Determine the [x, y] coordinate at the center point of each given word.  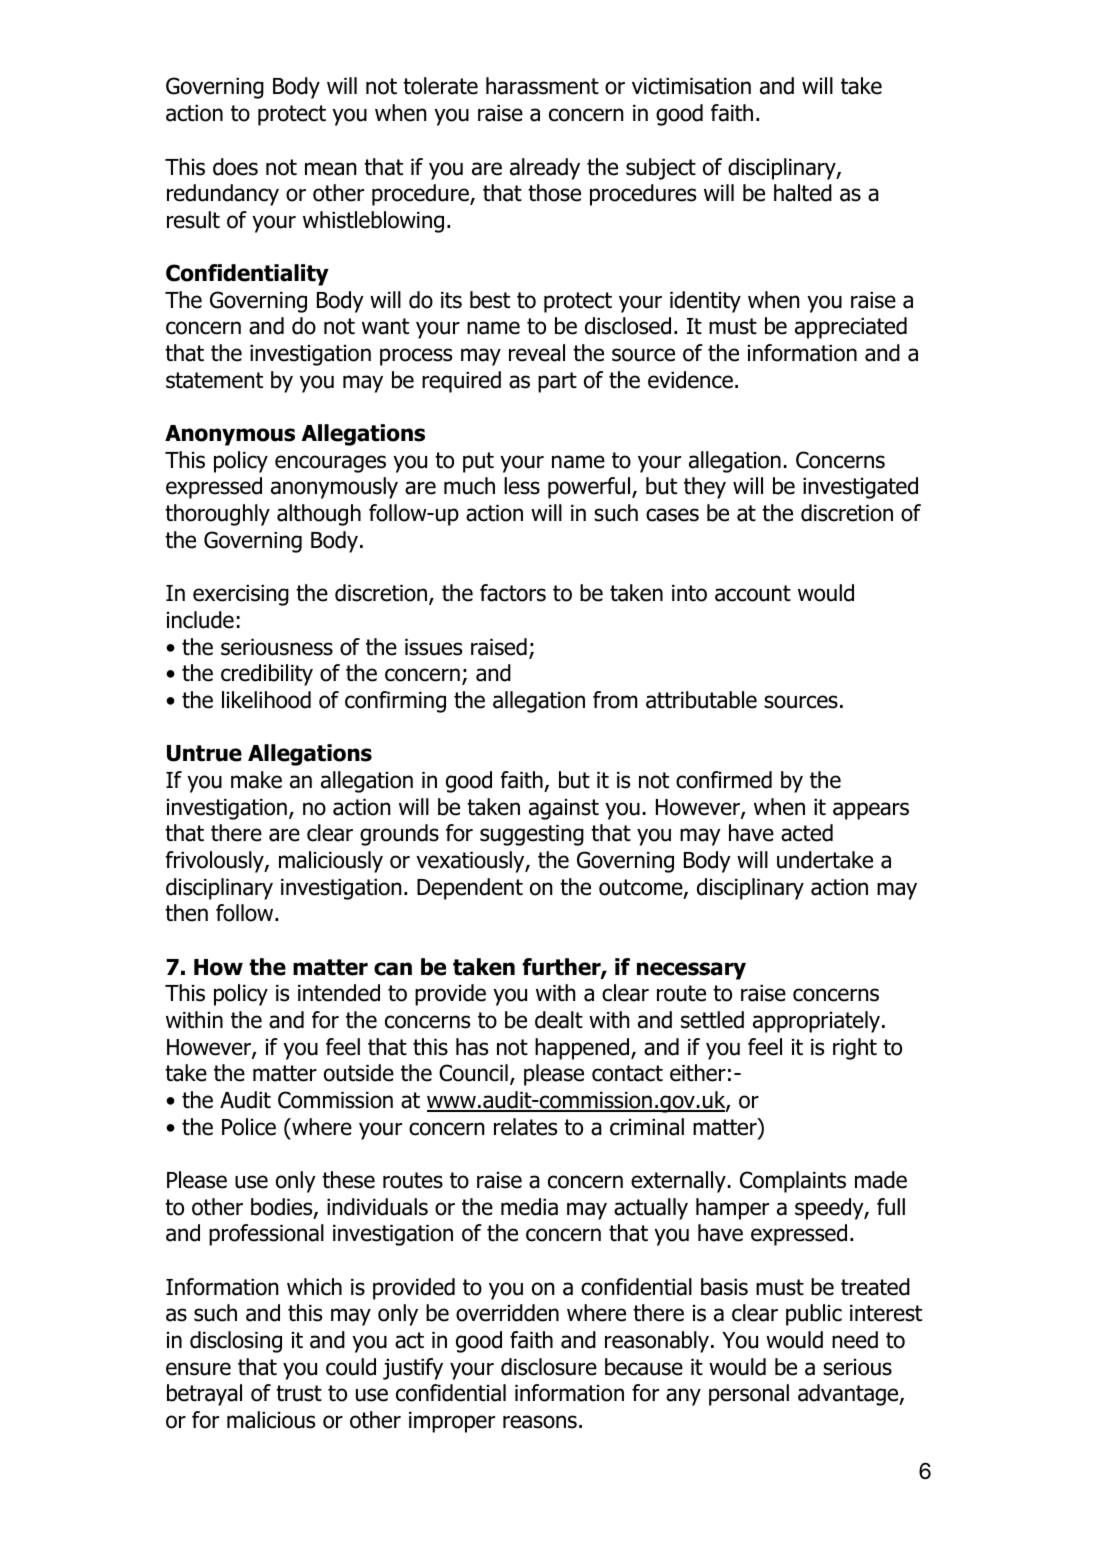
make [256, 780]
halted [803, 193]
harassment [542, 86]
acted [807, 833]
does [235, 167]
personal [749, 1395]
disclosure [549, 1367]
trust [299, 1393]
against [564, 809]
